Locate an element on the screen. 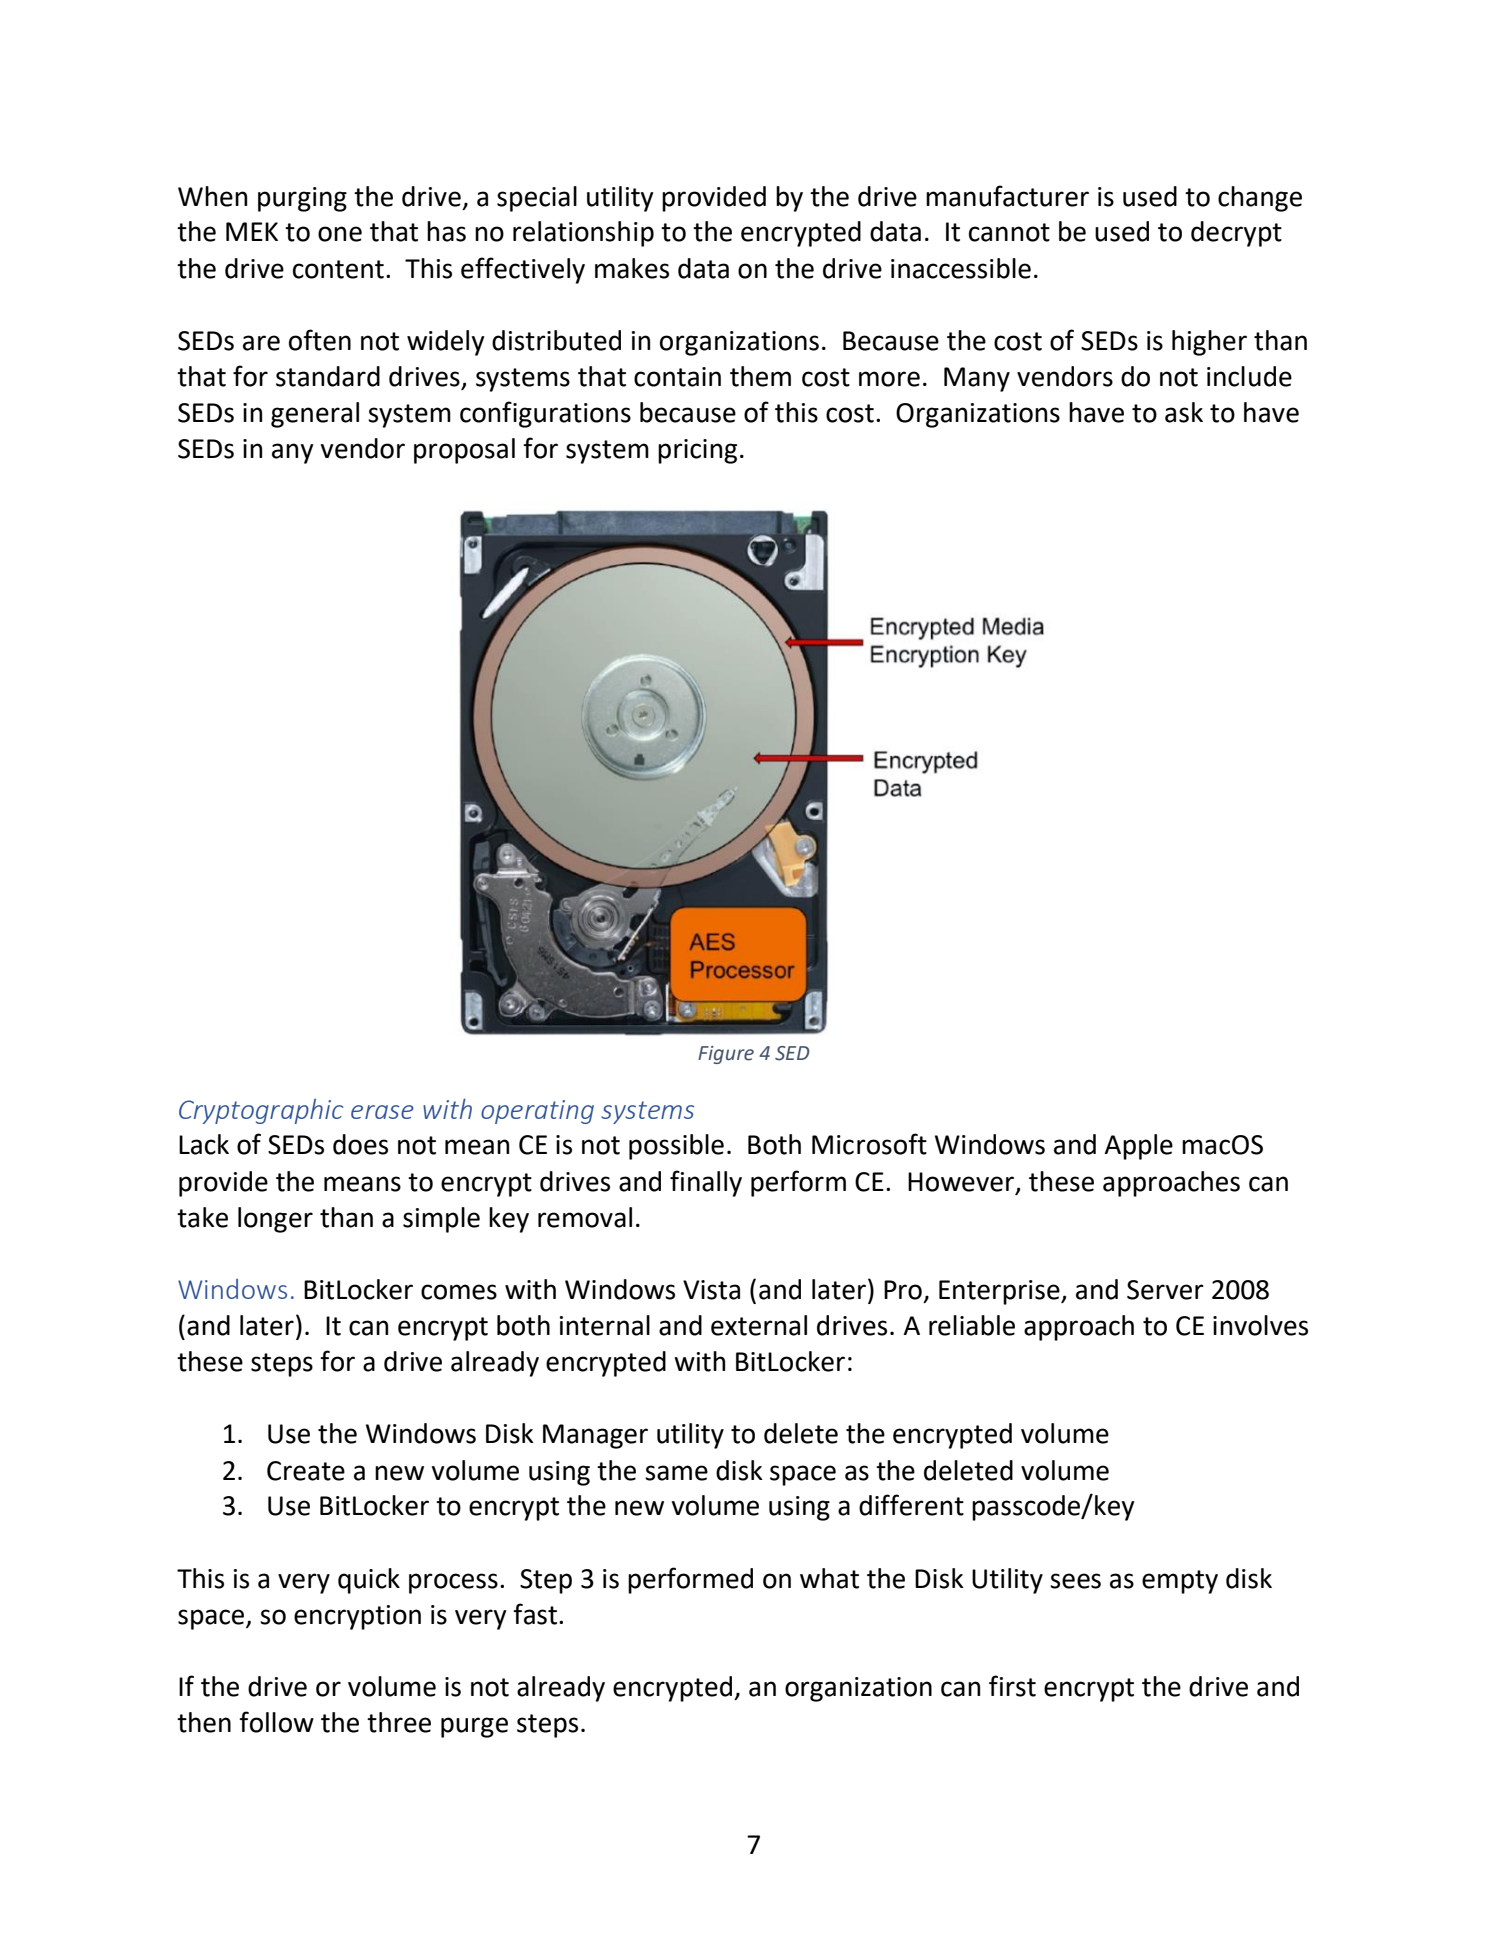  what is located at coordinates (829, 1578).
